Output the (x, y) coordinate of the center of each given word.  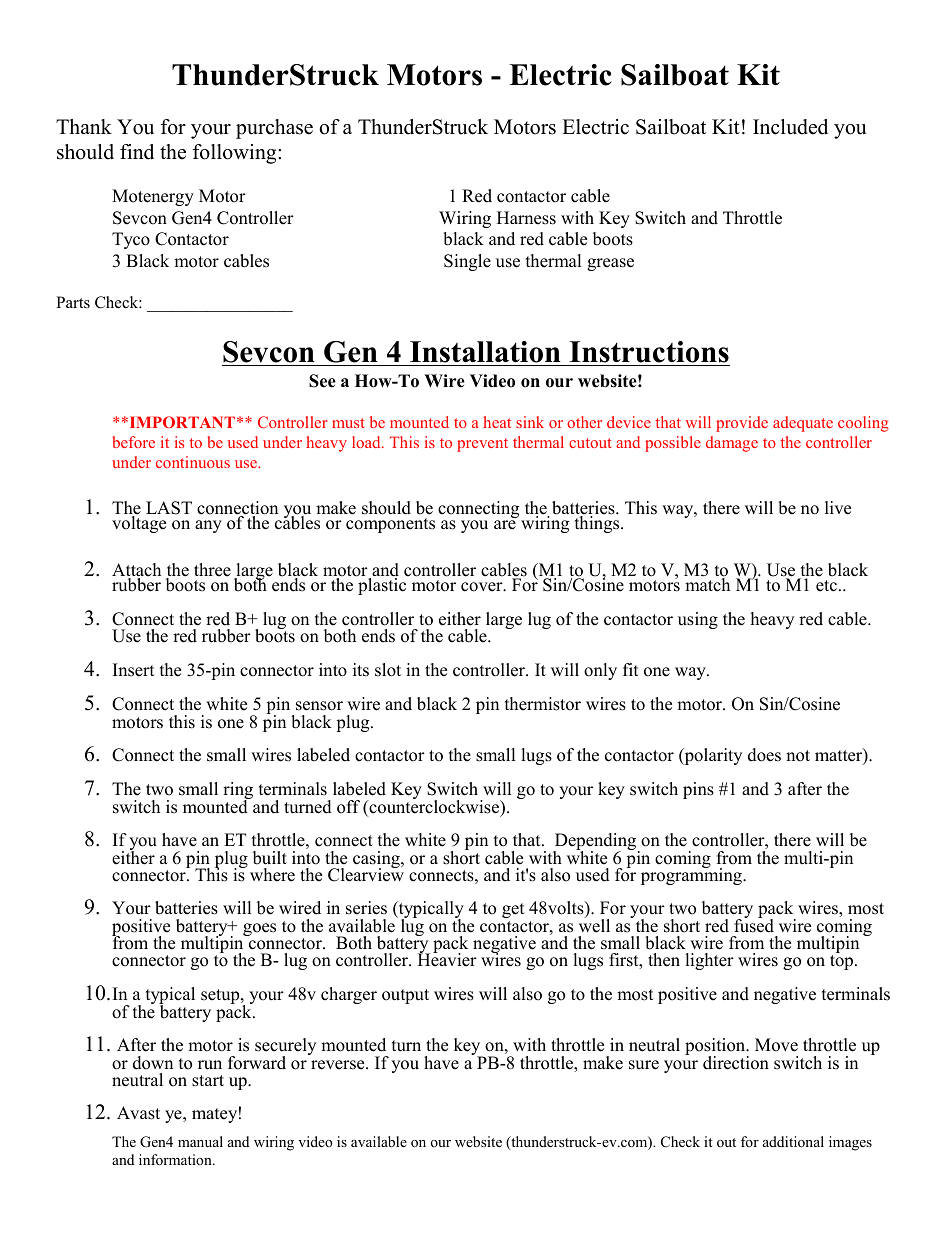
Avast (138, 1113)
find (137, 152)
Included (790, 127)
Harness (526, 218)
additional (793, 1141)
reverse (339, 1065)
